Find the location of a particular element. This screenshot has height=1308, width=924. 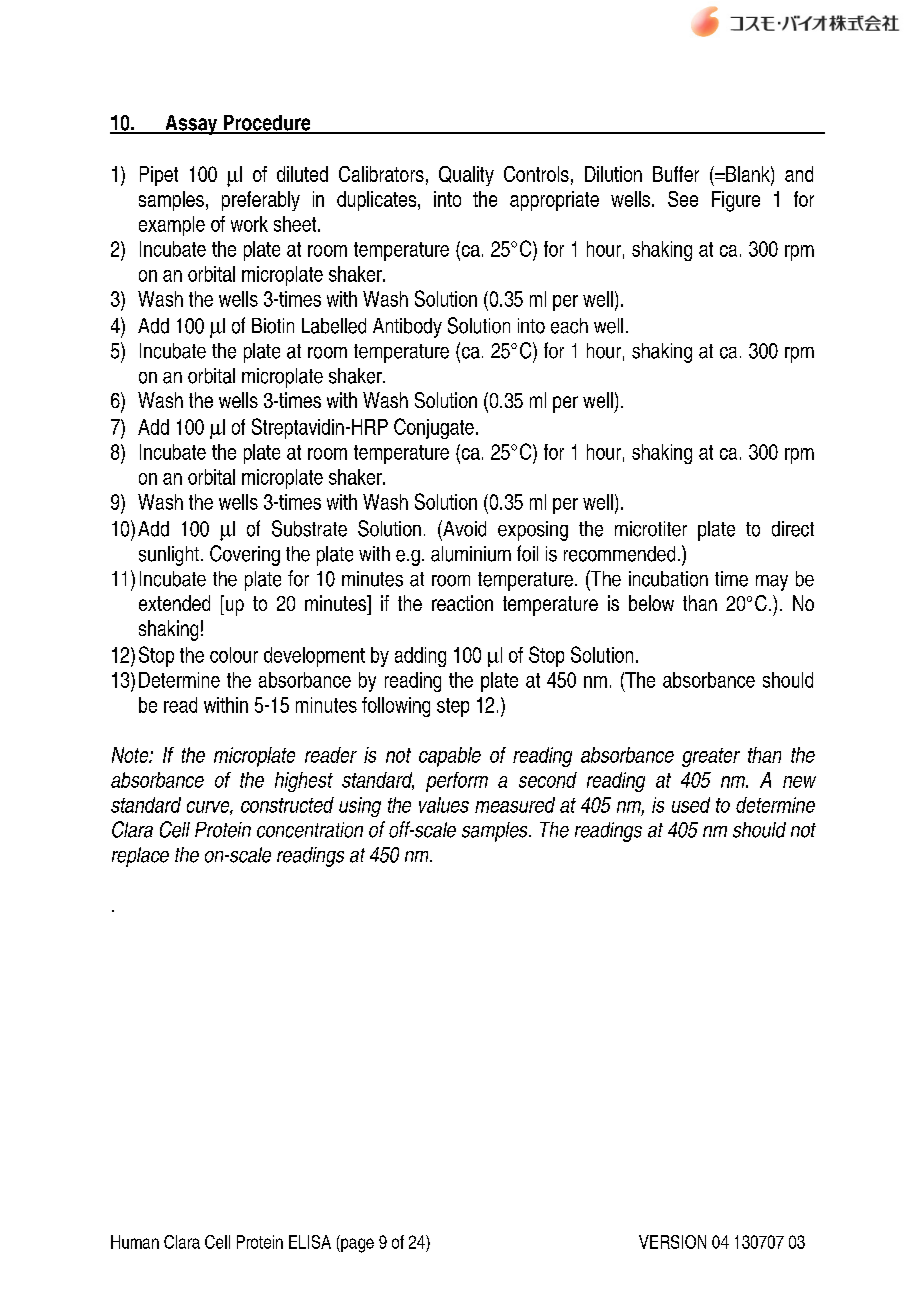

page is located at coordinates (356, 1245).
